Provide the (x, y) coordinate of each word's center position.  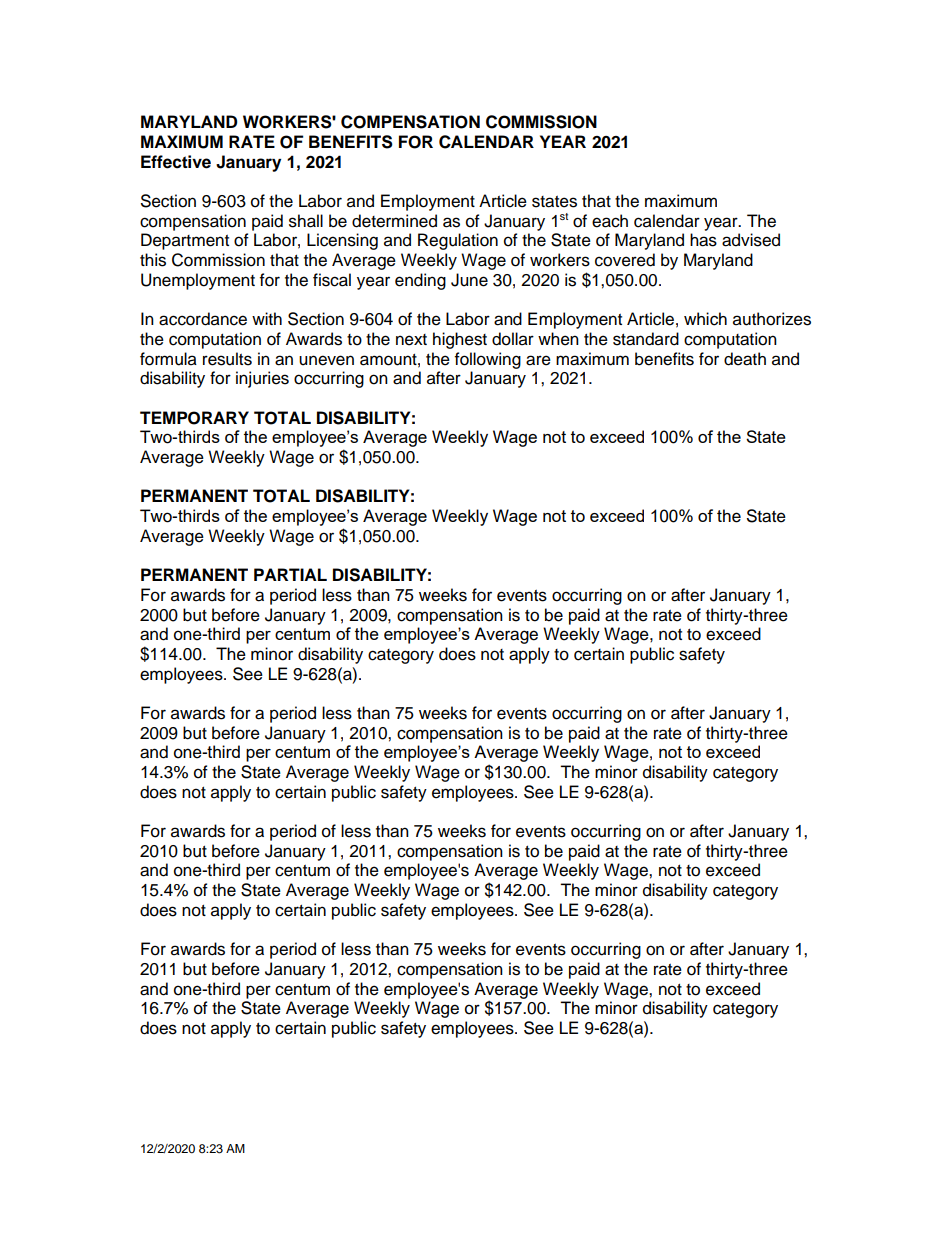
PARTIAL (290, 574)
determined (394, 221)
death (745, 359)
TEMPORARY (194, 418)
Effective (176, 162)
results (227, 359)
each (610, 221)
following (488, 360)
